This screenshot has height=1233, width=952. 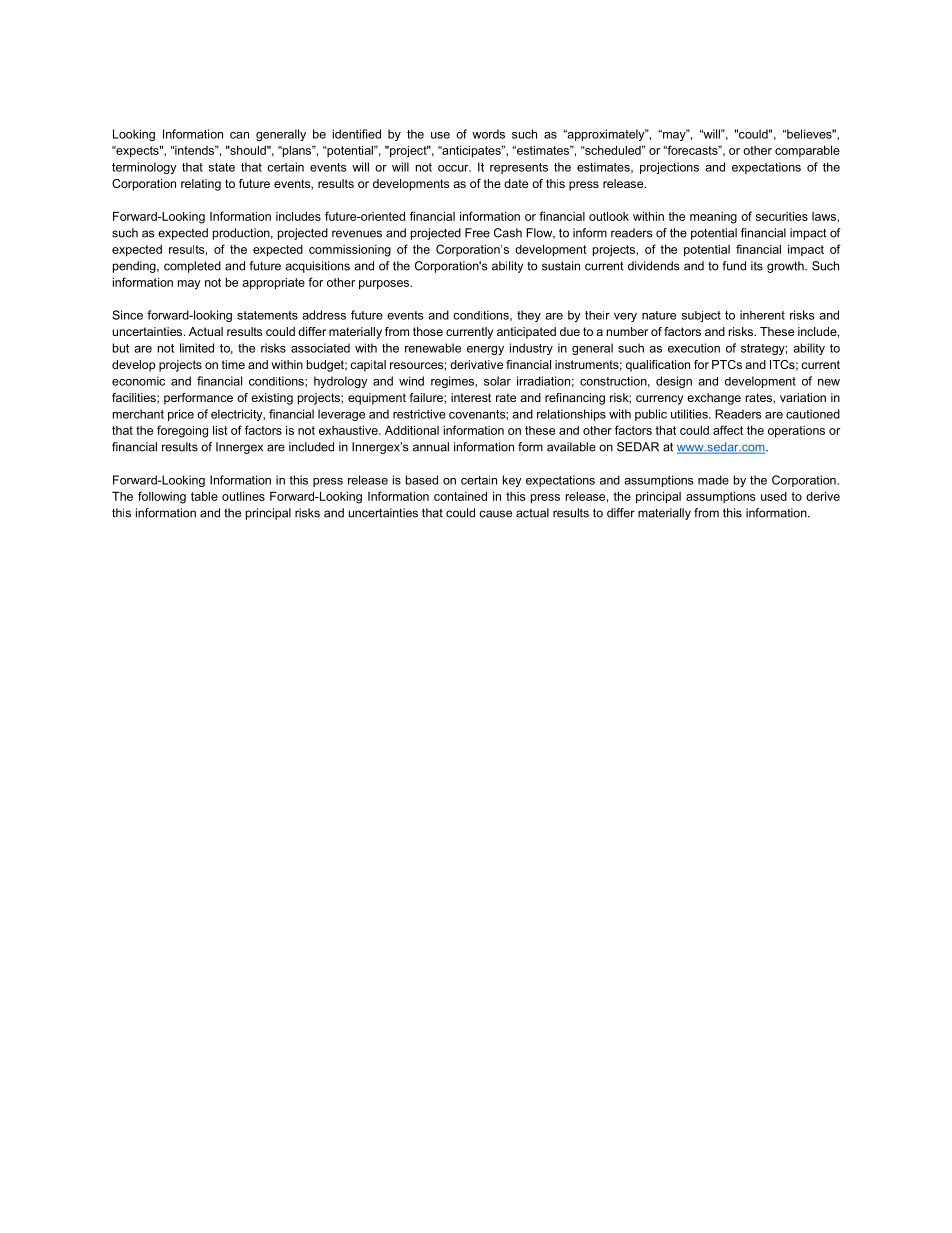 I want to click on can, so click(x=239, y=135).
